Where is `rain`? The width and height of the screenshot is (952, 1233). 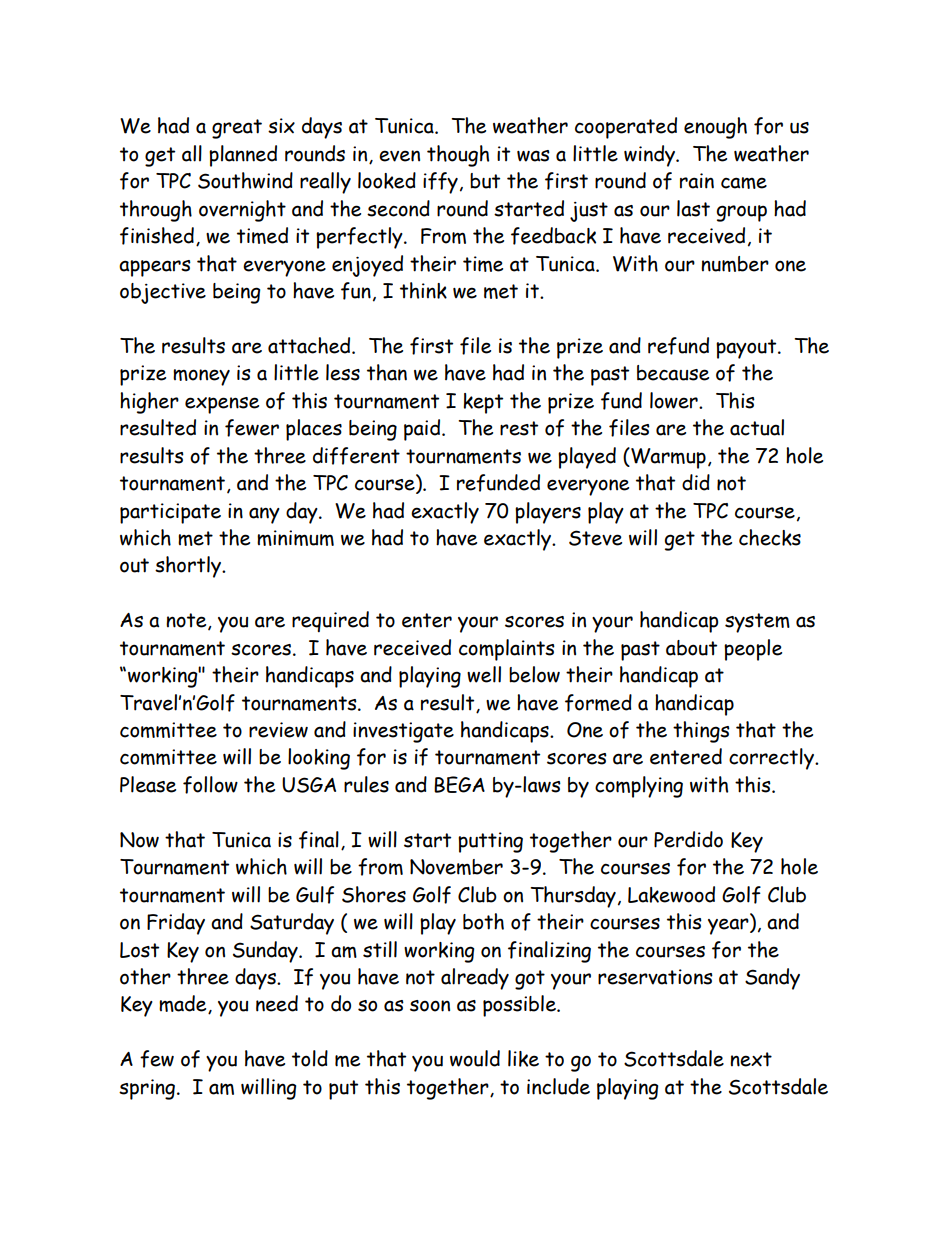 rain is located at coordinates (697, 181).
